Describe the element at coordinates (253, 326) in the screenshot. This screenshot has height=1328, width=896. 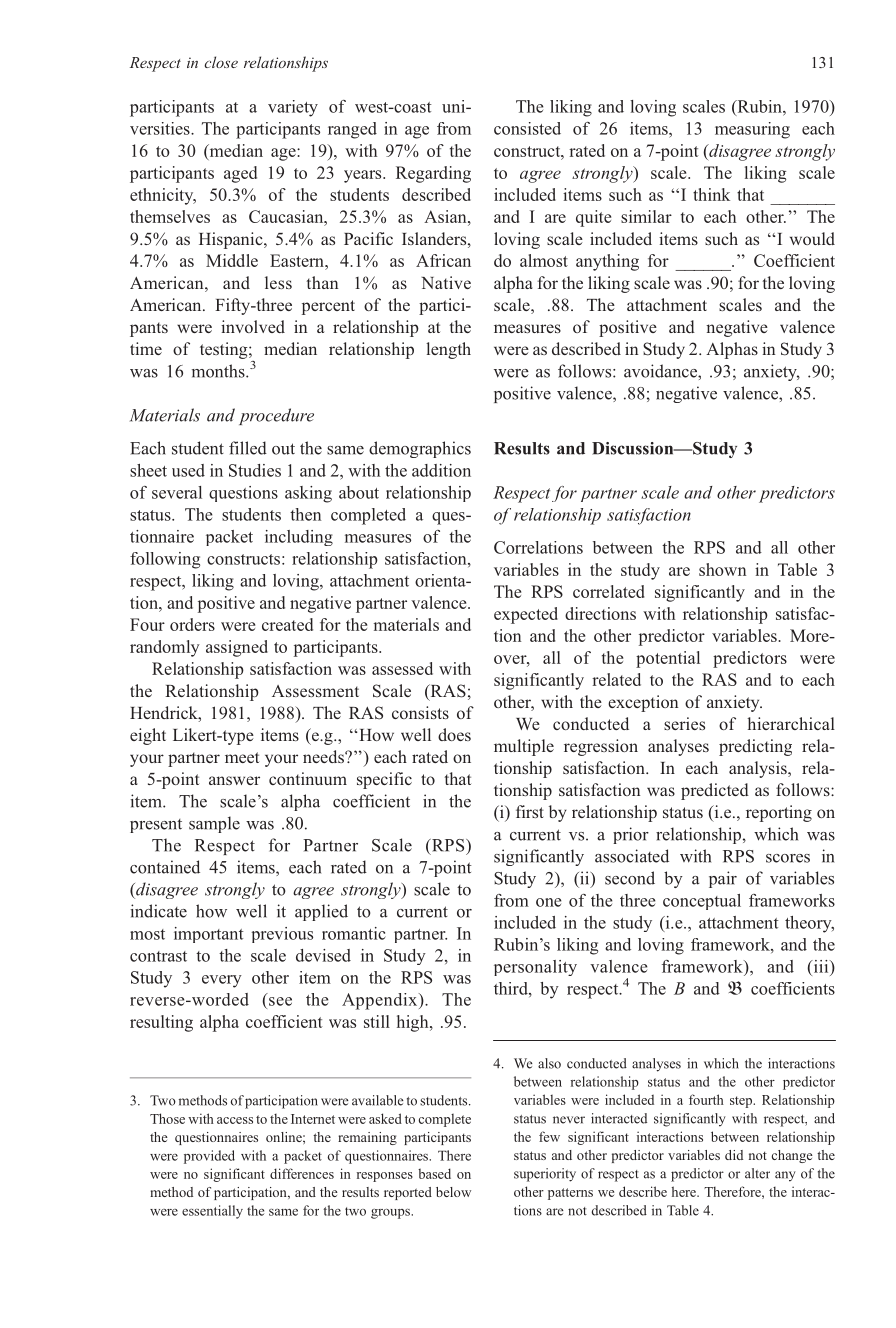
I see `involved` at that location.
